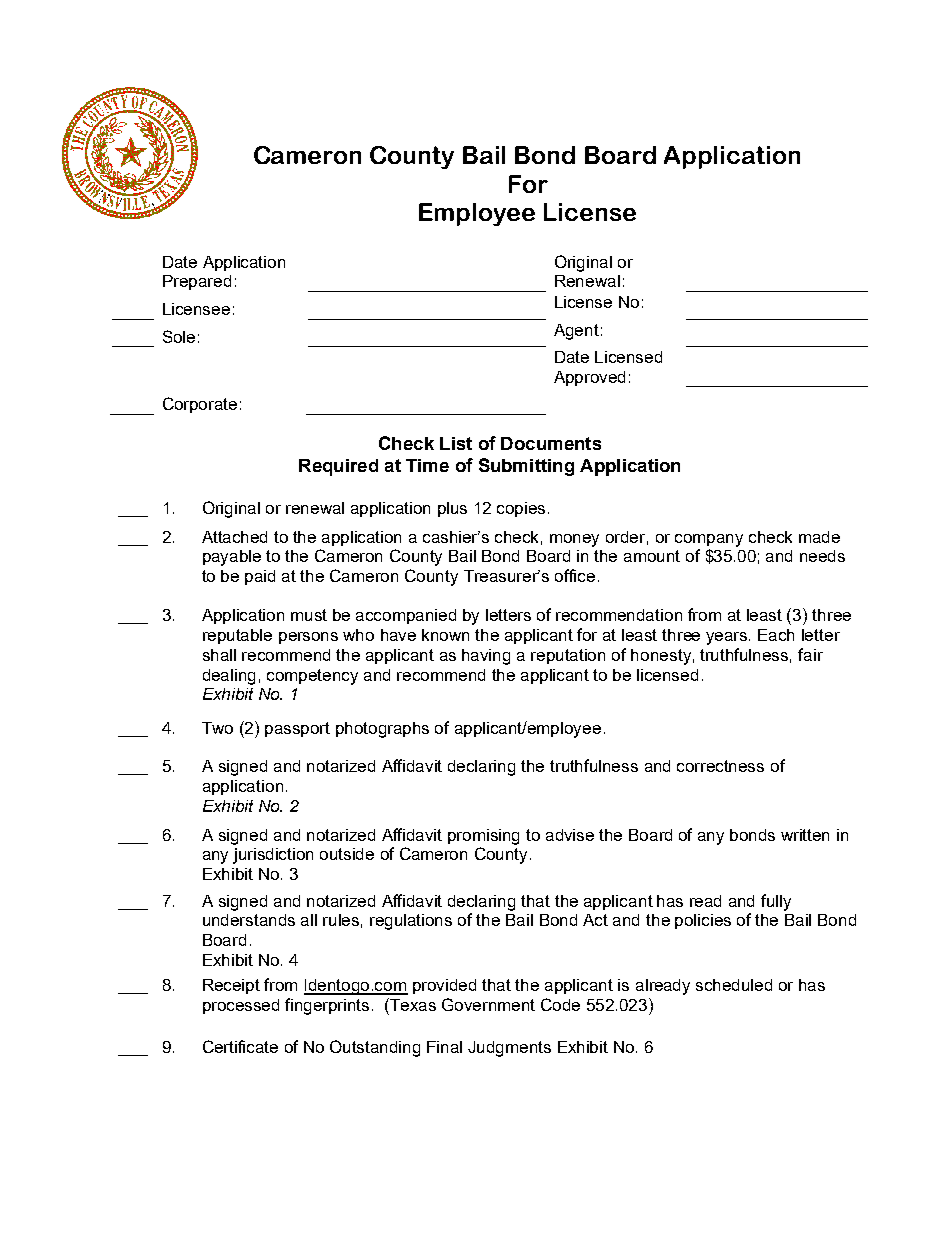 The image size is (952, 1233). I want to click on Approved, so click(589, 378).
